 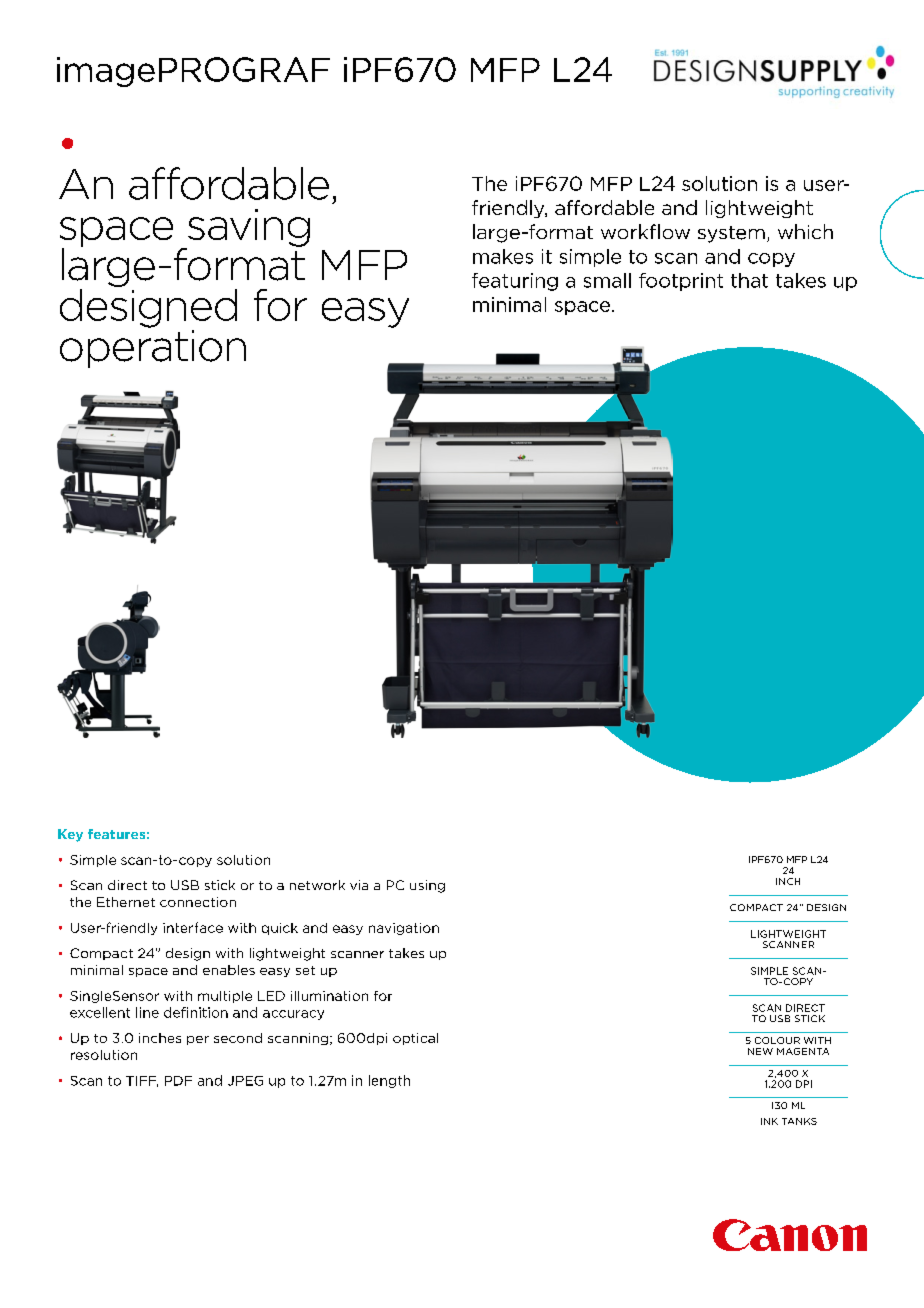 What do you see at coordinates (503, 256) in the screenshot?
I see `makes` at bounding box center [503, 256].
